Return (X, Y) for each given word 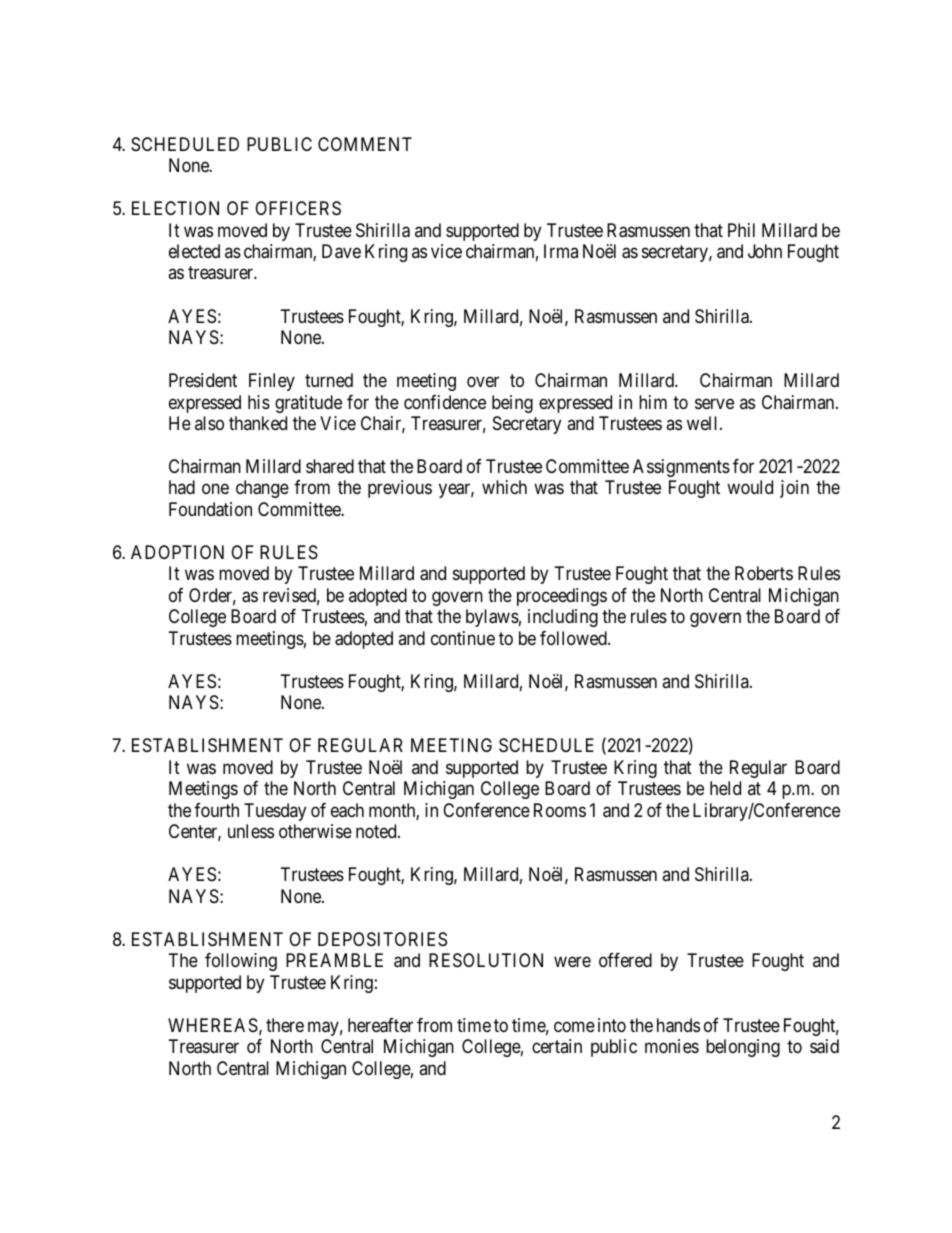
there (285, 1025)
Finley (272, 382)
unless (251, 831)
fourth (216, 810)
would (750, 487)
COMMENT (365, 144)
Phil (741, 230)
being (512, 404)
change (262, 489)
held (725, 788)
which (504, 487)
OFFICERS (298, 208)
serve (714, 403)
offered (625, 960)
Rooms (560, 810)
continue (463, 638)
